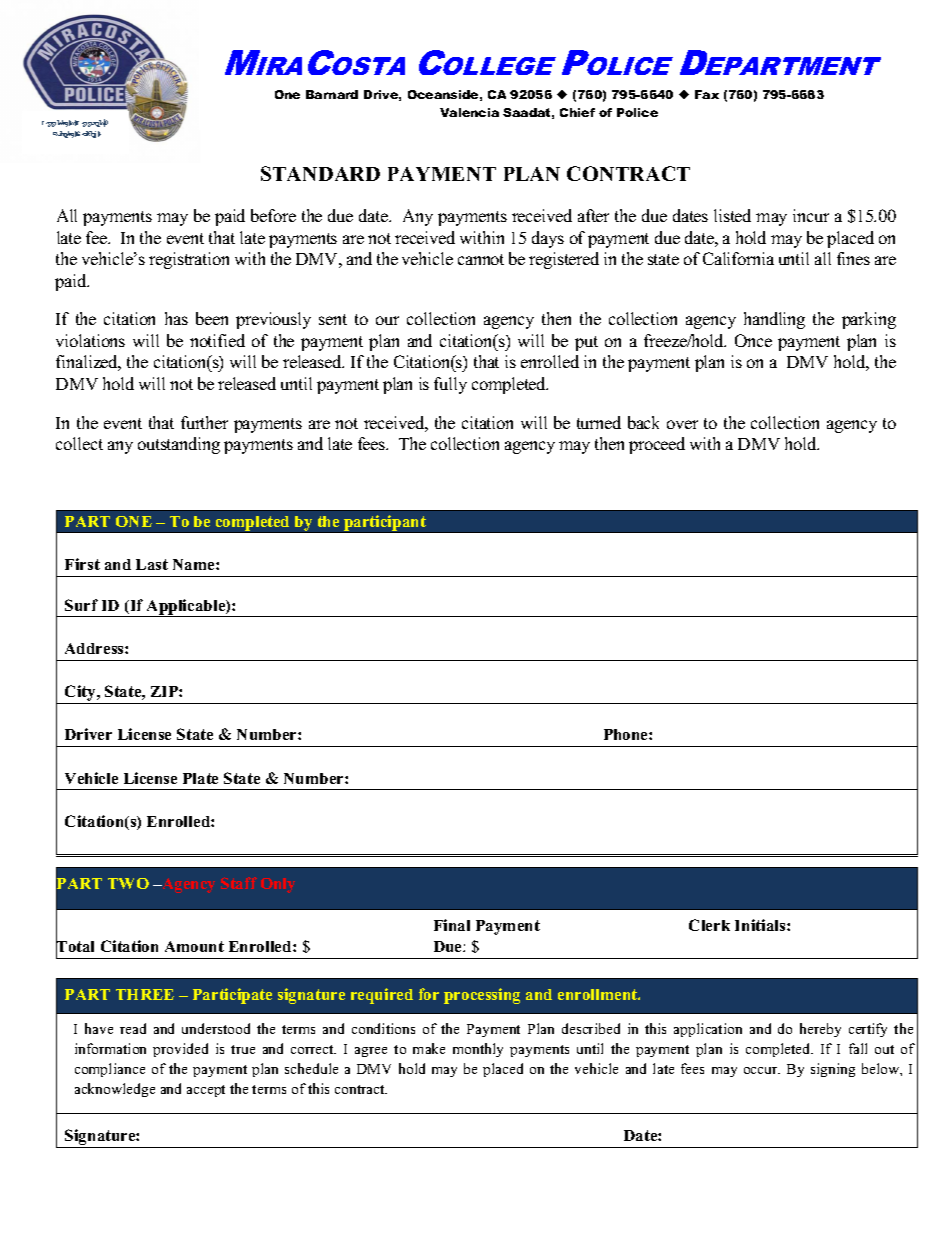  Describe the element at coordinates (707, 94) in the screenshot. I see `Fax` at that location.
